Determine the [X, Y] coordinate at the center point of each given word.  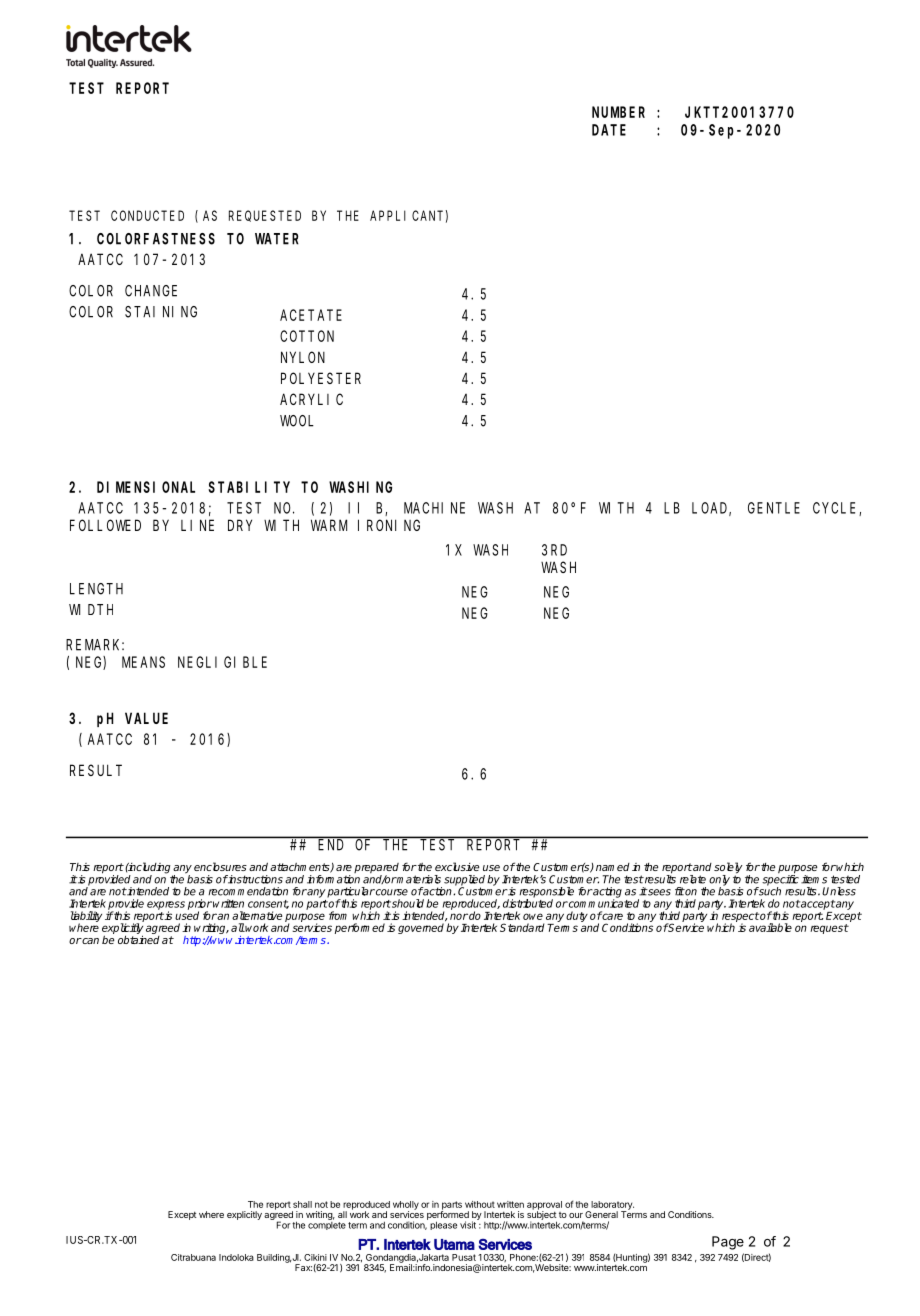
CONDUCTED [147, 215]
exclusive [457, 866]
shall [302, 1204]
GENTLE [774, 508]
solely [728, 869]
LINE [197, 525]
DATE [609, 130]
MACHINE [434, 508]
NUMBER [618, 112]
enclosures [220, 866]
